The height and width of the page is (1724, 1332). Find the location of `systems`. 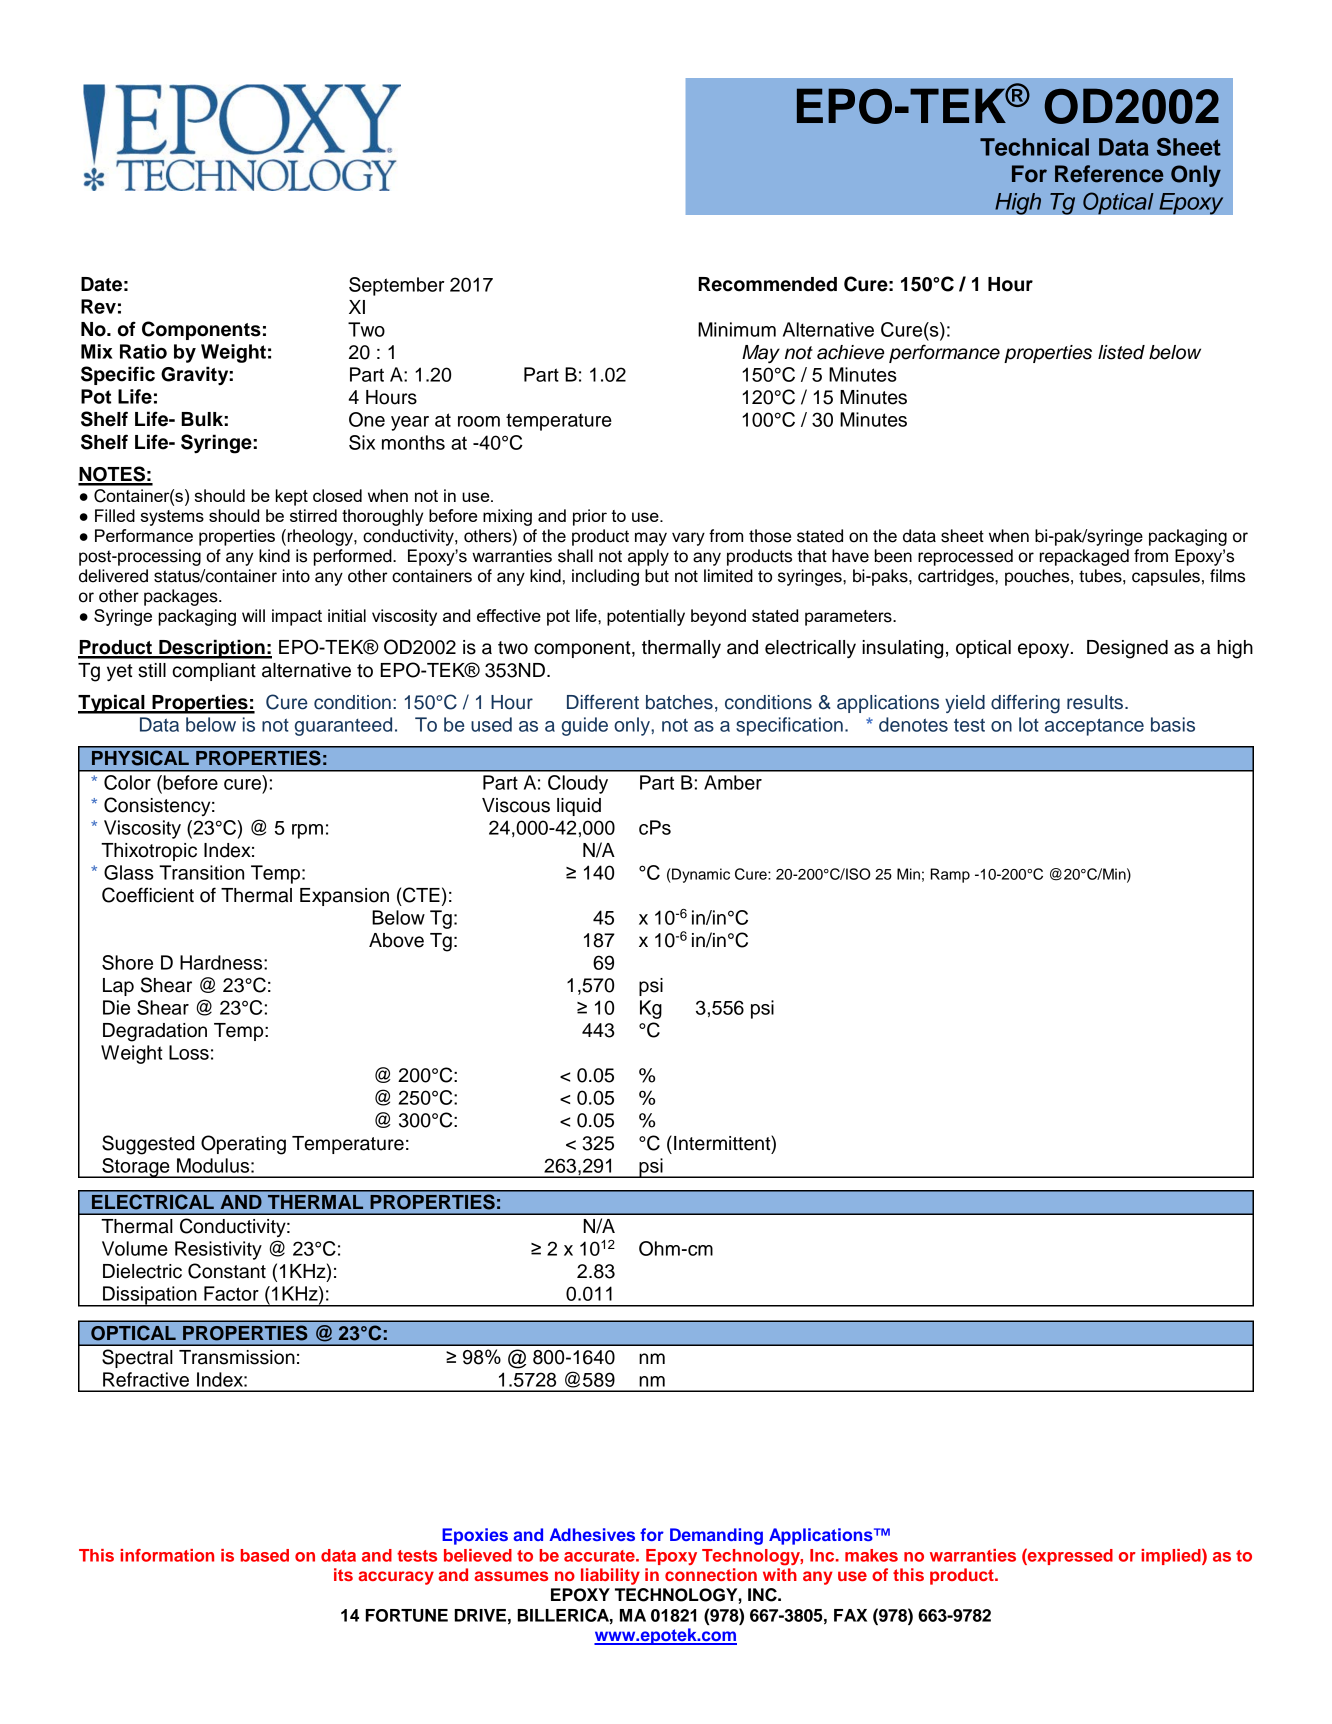

systems is located at coordinates (172, 518).
